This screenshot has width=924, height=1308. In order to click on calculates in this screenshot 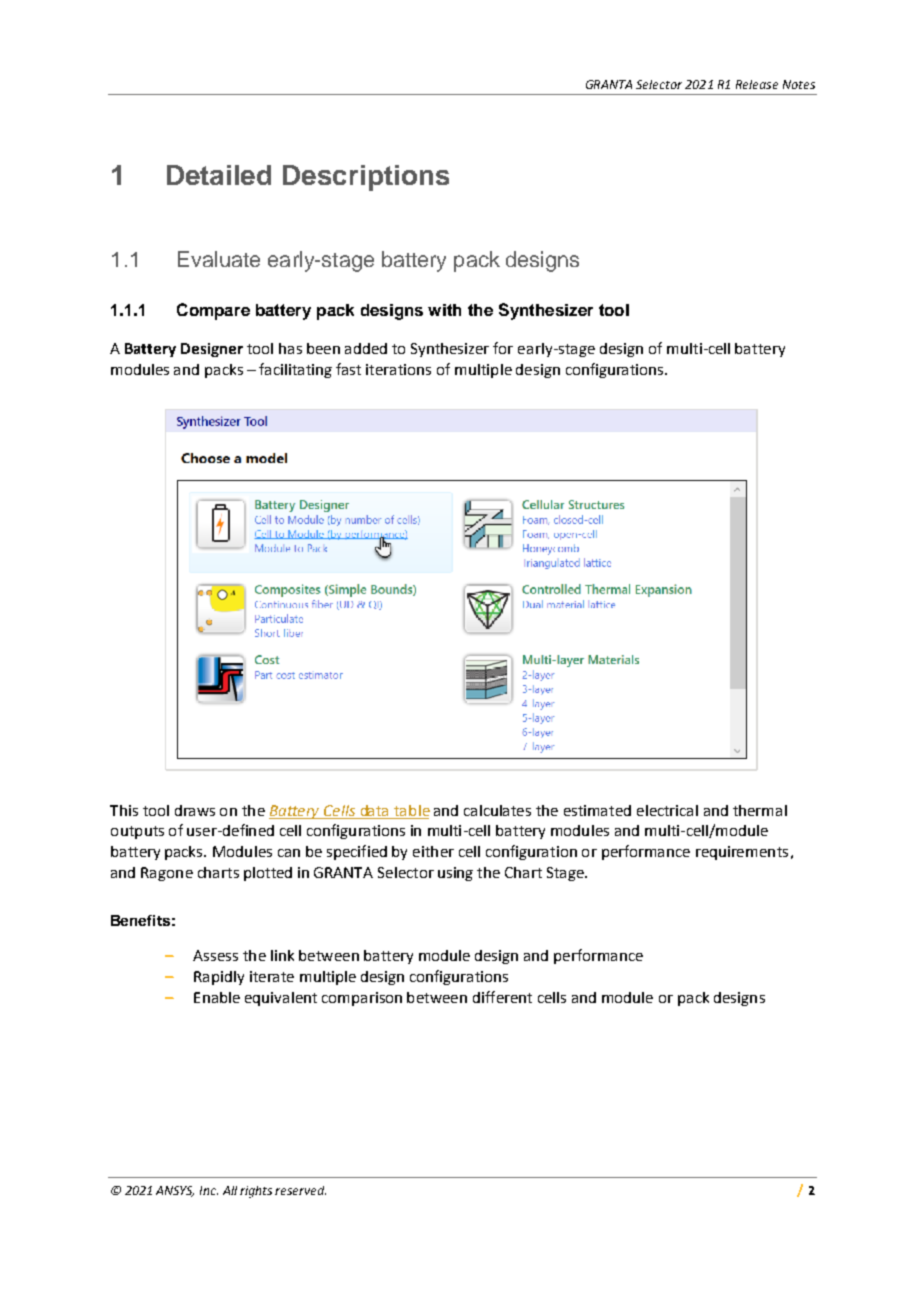, I will do `click(497, 810)`.
